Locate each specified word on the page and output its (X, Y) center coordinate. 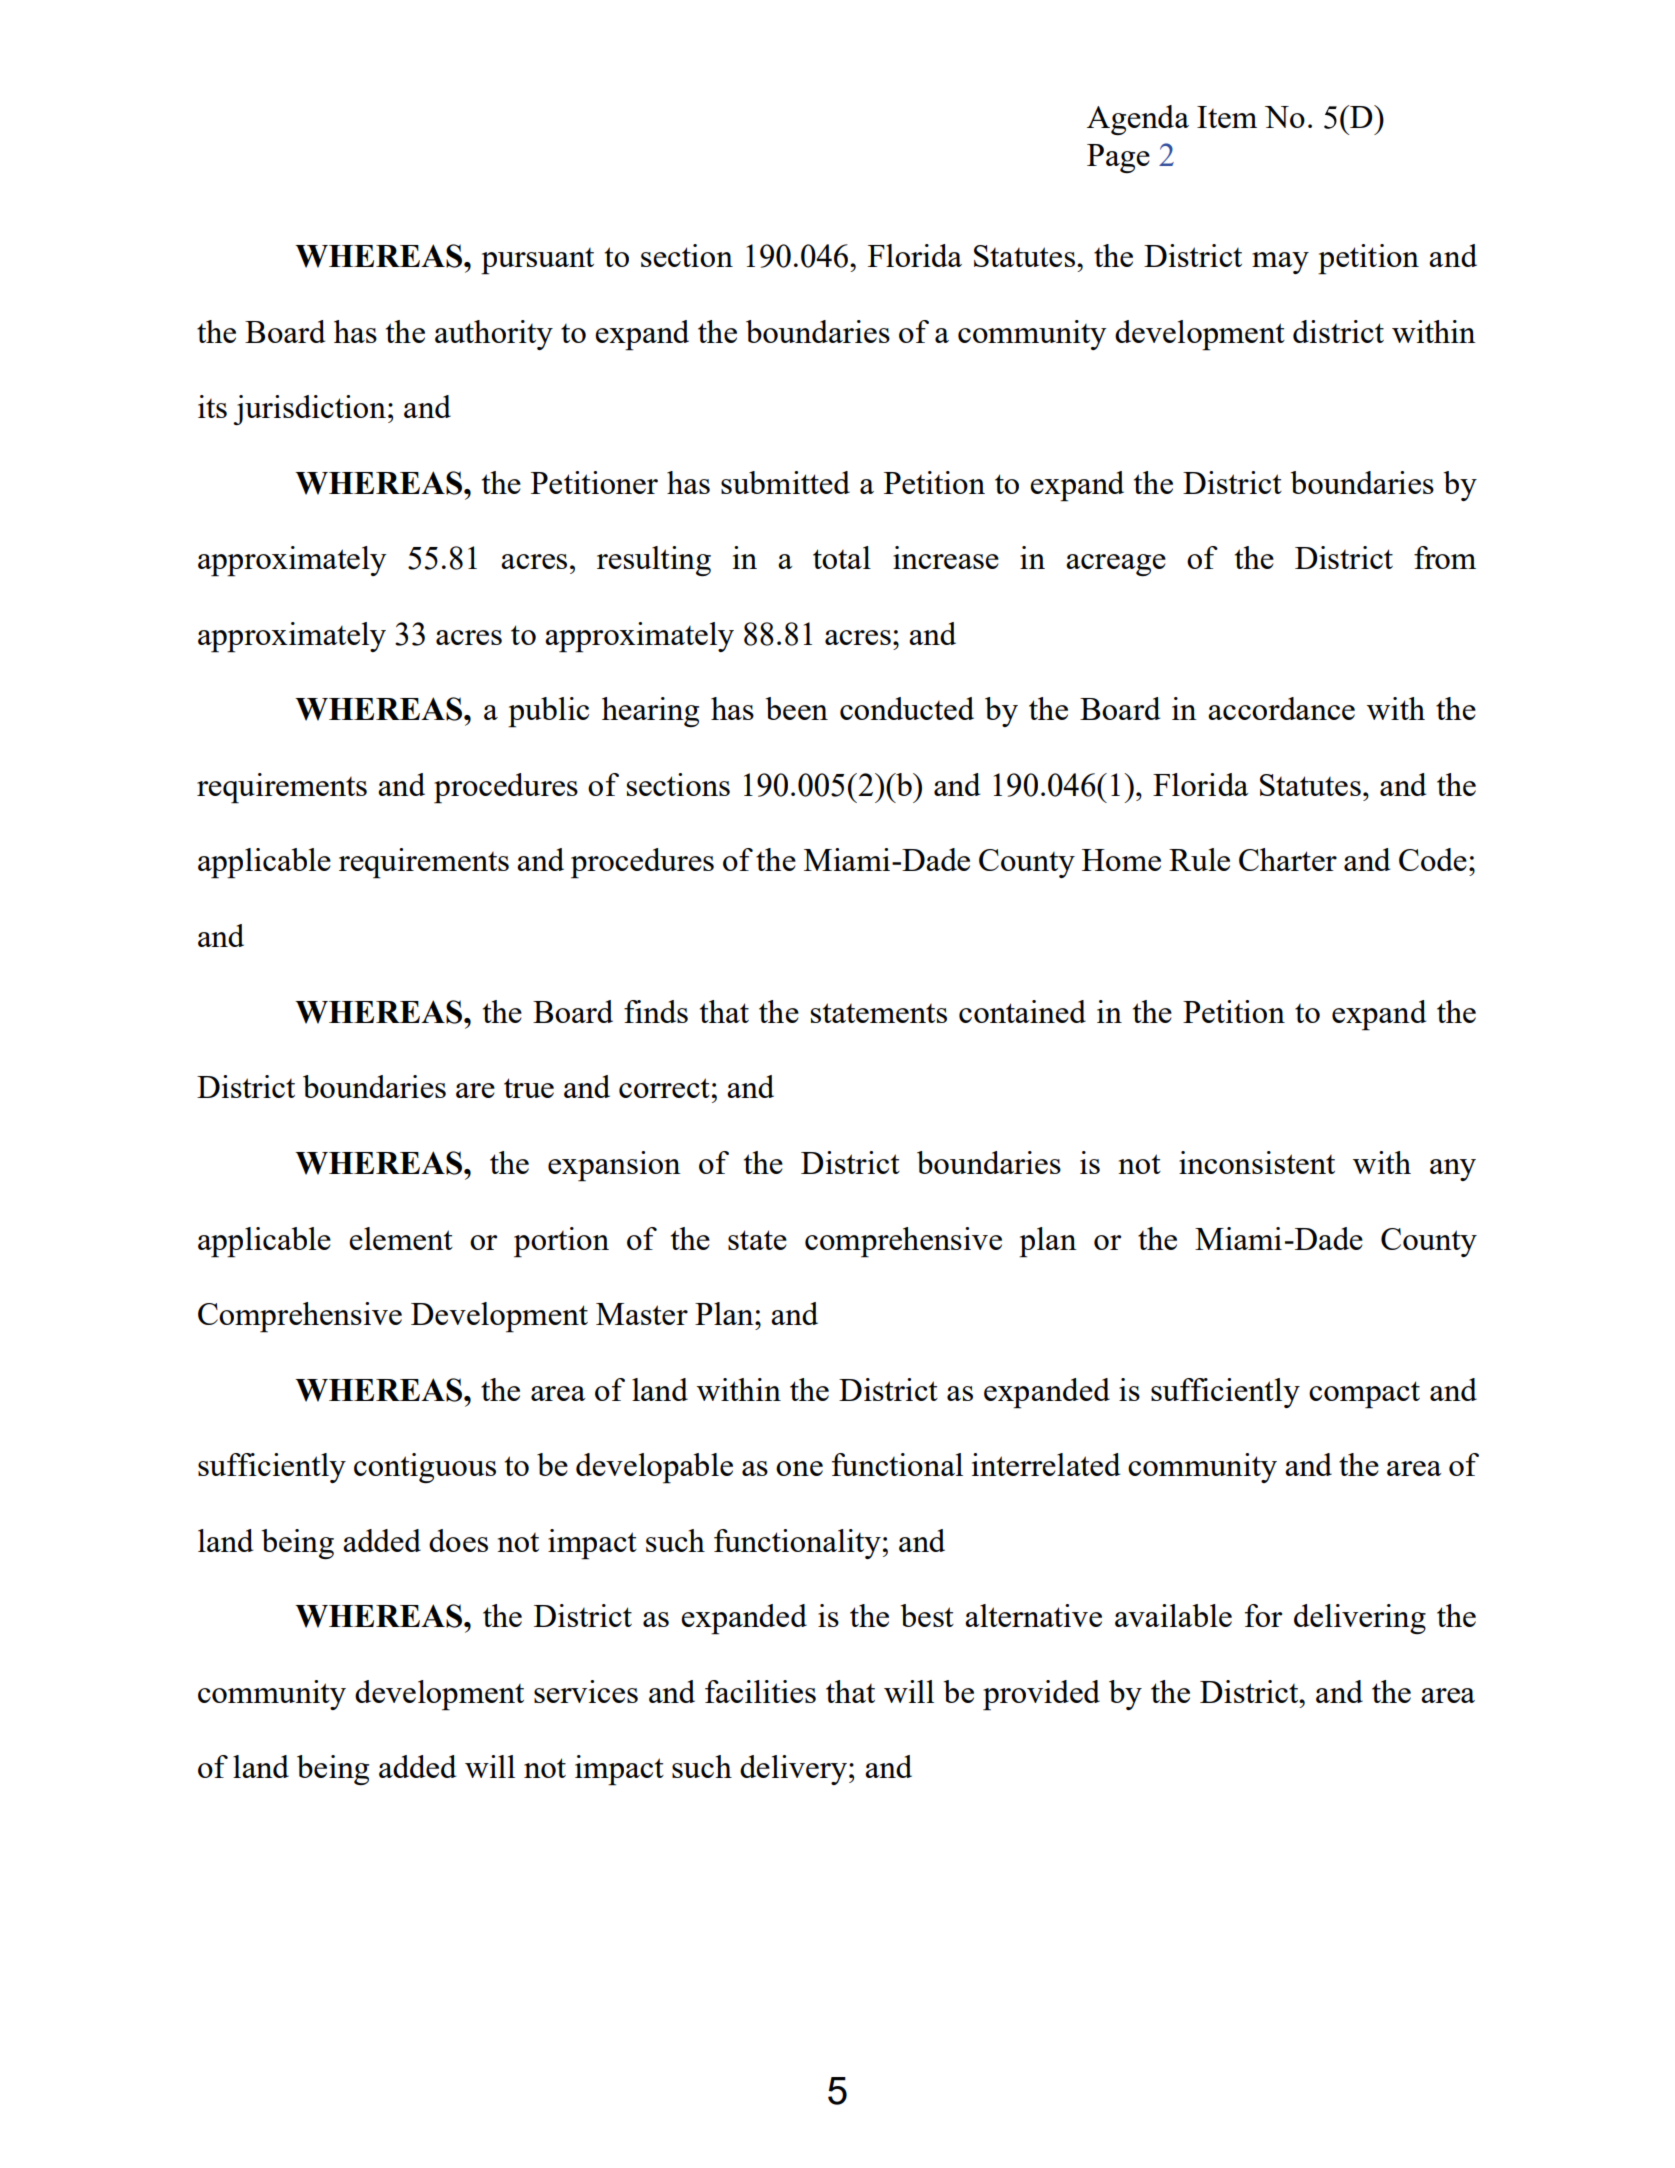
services (586, 1691)
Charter (1288, 859)
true (529, 1088)
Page (1118, 158)
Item (1227, 117)
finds (656, 1011)
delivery (793, 1770)
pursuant (537, 261)
